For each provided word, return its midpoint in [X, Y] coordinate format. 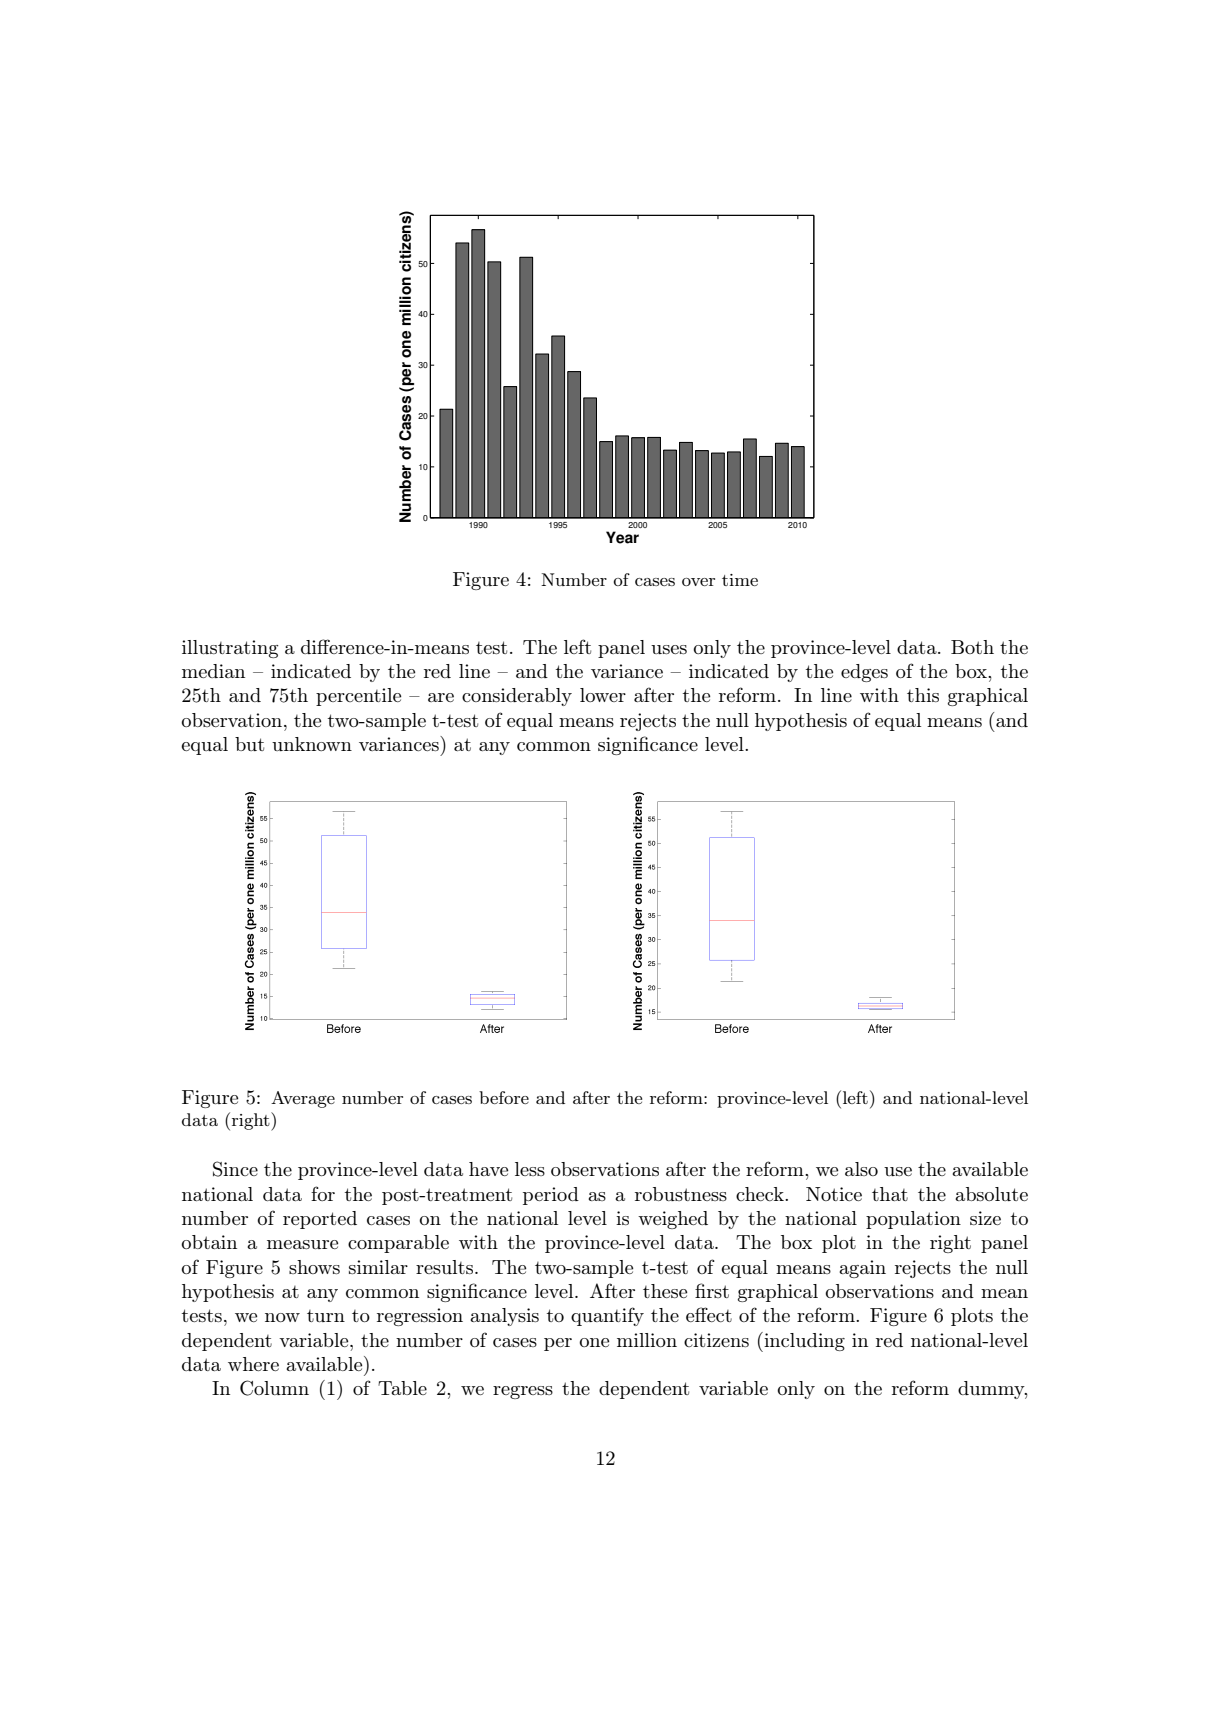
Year [622, 537]
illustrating [230, 649]
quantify [607, 1316]
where [253, 1364]
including [803, 1342]
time [740, 580]
